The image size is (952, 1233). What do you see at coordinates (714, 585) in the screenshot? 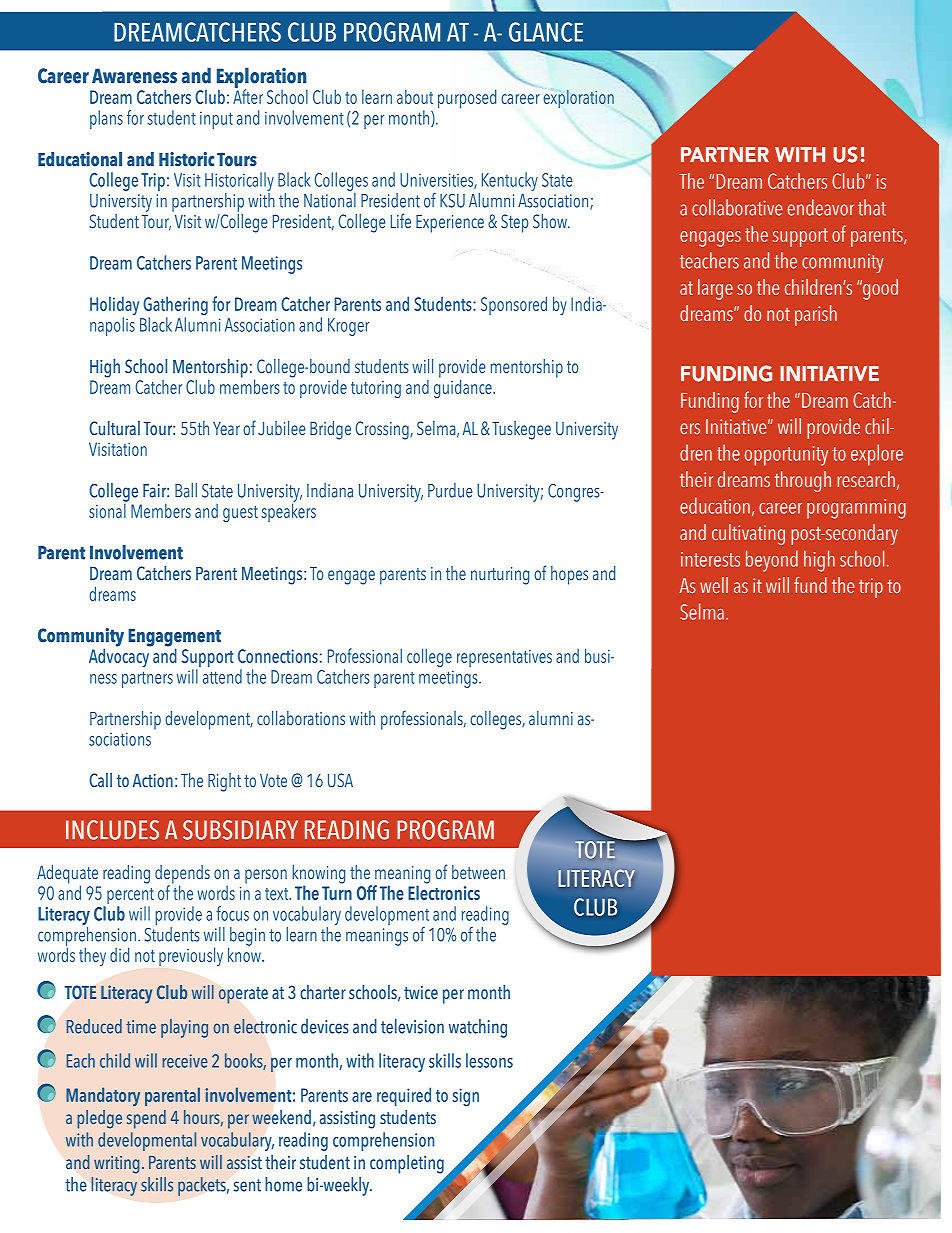
I see `well` at bounding box center [714, 585].
